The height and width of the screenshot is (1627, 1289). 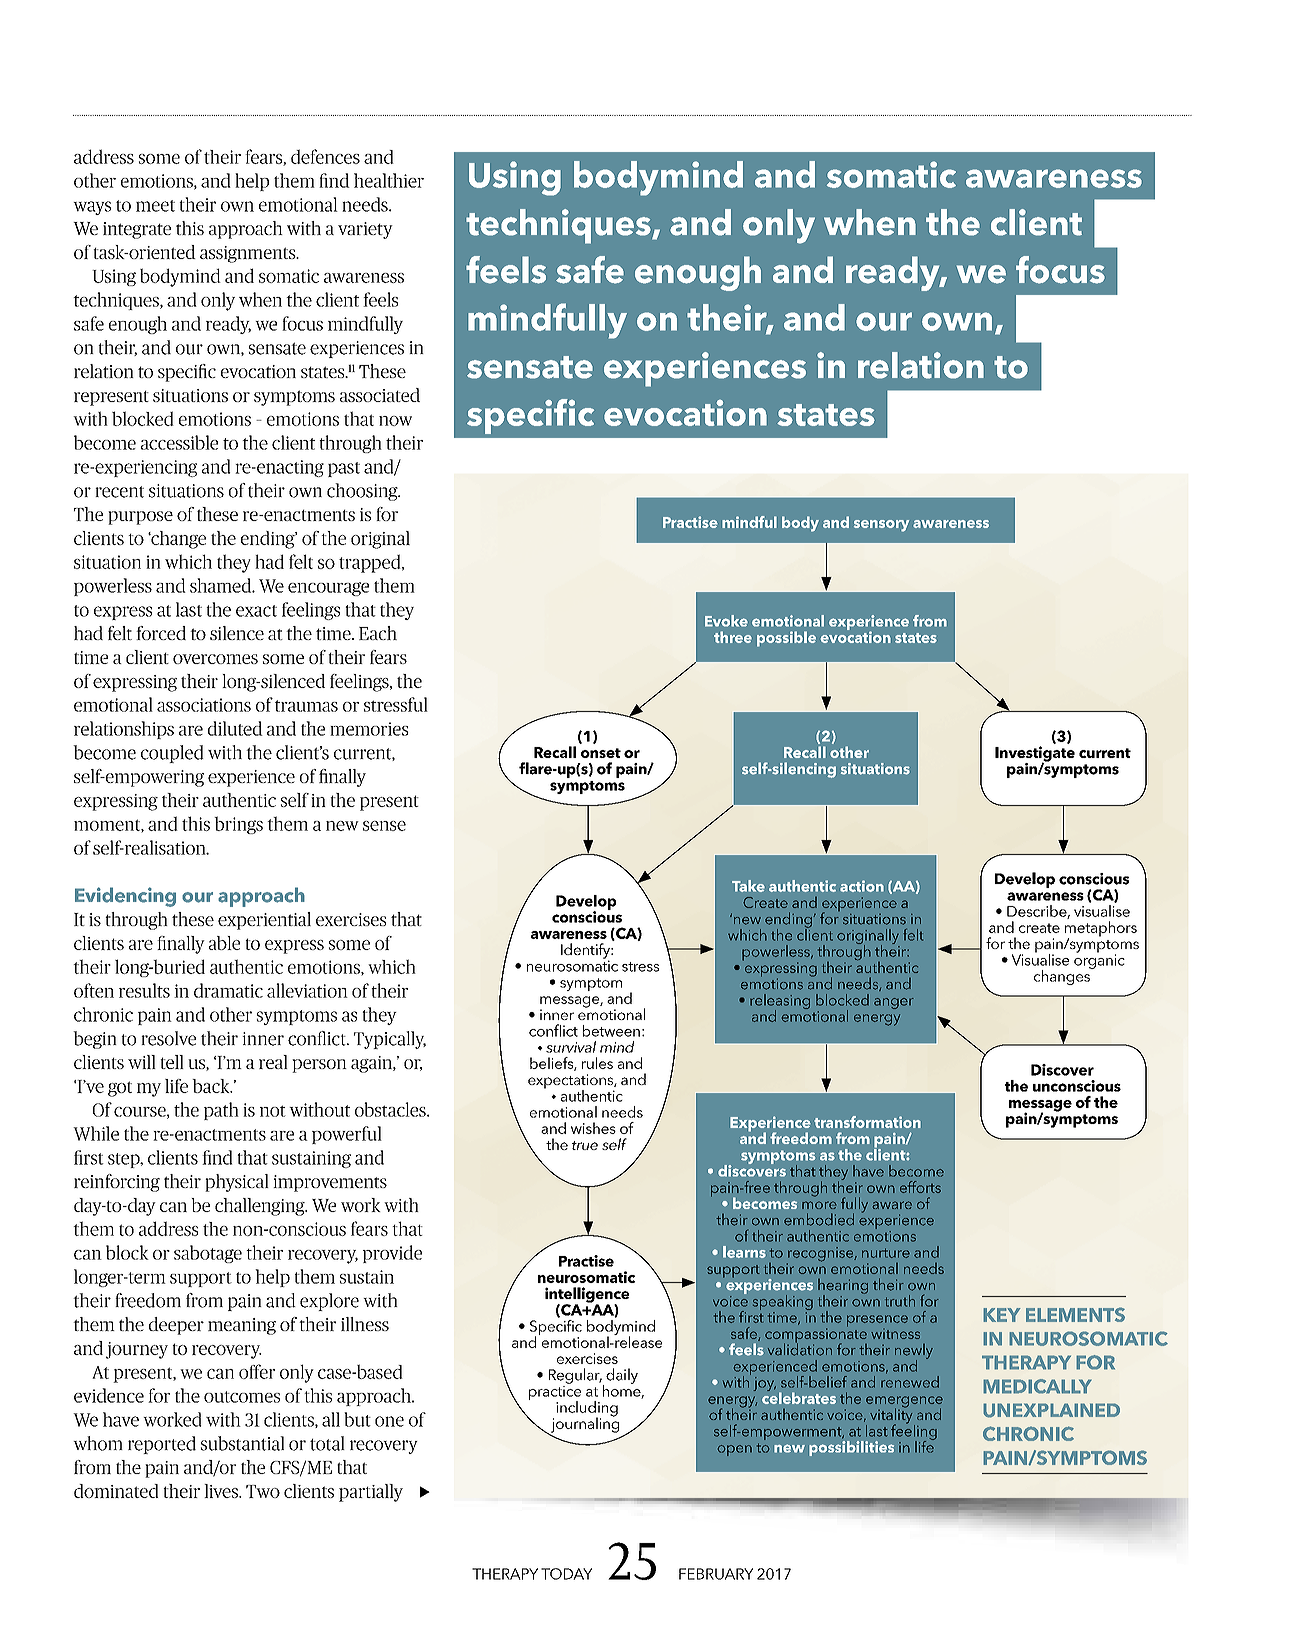 What do you see at coordinates (212, 1086) in the screenshot?
I see `back` at bounding box center [212, 1086].
